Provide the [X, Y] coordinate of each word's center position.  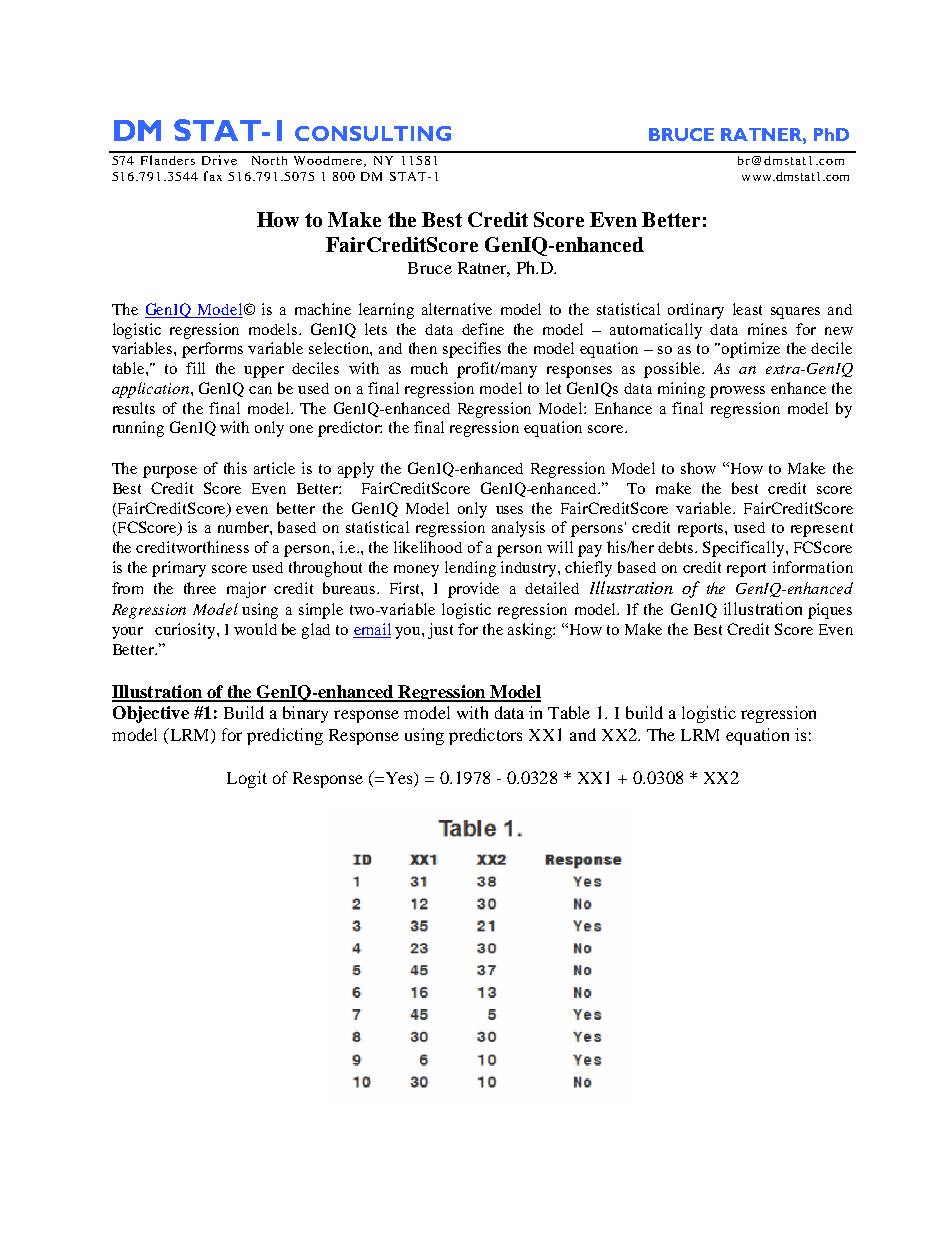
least [747, 309]
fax [213, 176]
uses [509, 510]
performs [212, 350]
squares [795, 313]
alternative [457, 309]
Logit [247, 779]
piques [830, 611]
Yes [399, 778]
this [235, 468]
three [200, 588]
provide [473, 590]
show [698, 468]
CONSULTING [373, 133]
